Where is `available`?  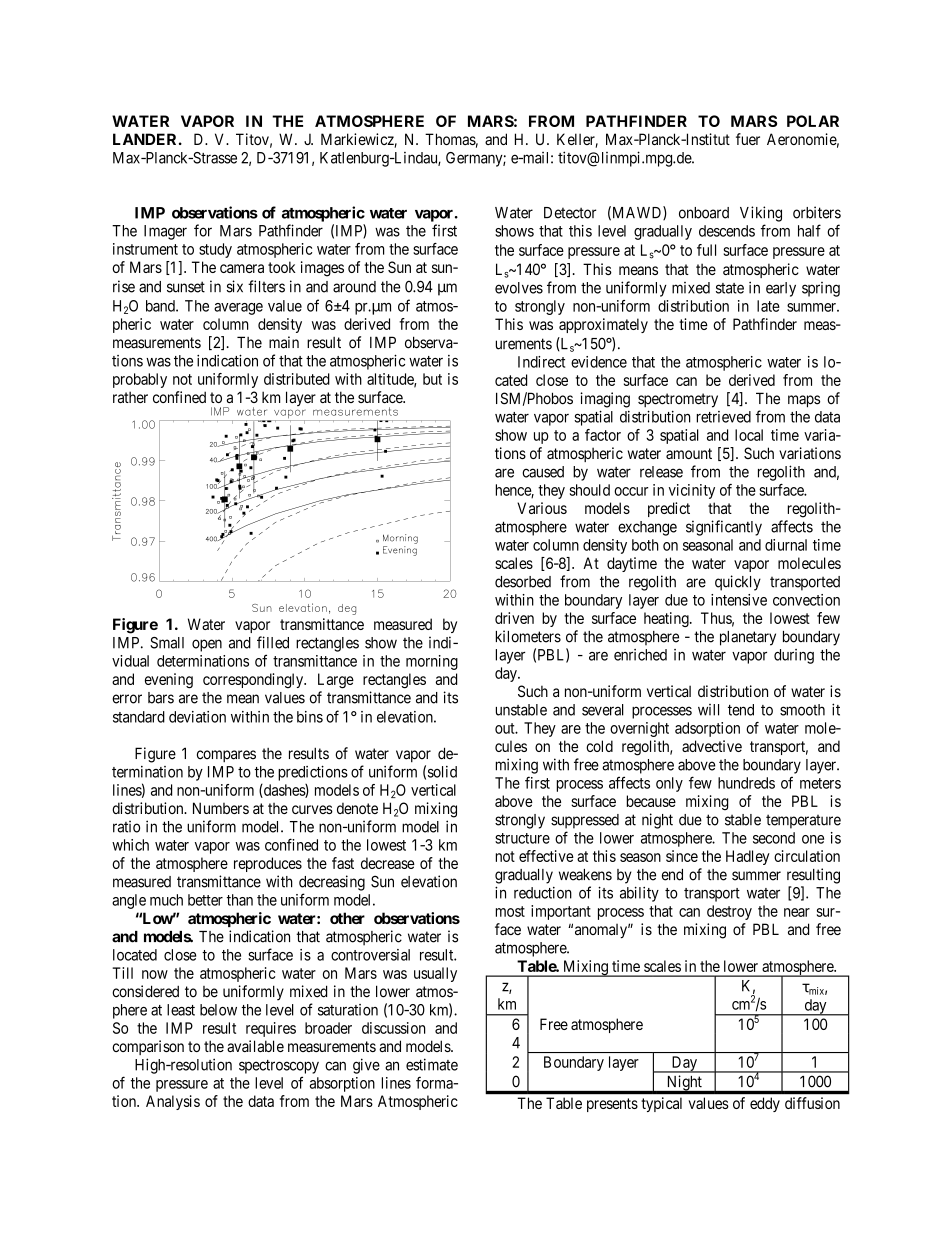 available is located at coordinates (255, 1046).
